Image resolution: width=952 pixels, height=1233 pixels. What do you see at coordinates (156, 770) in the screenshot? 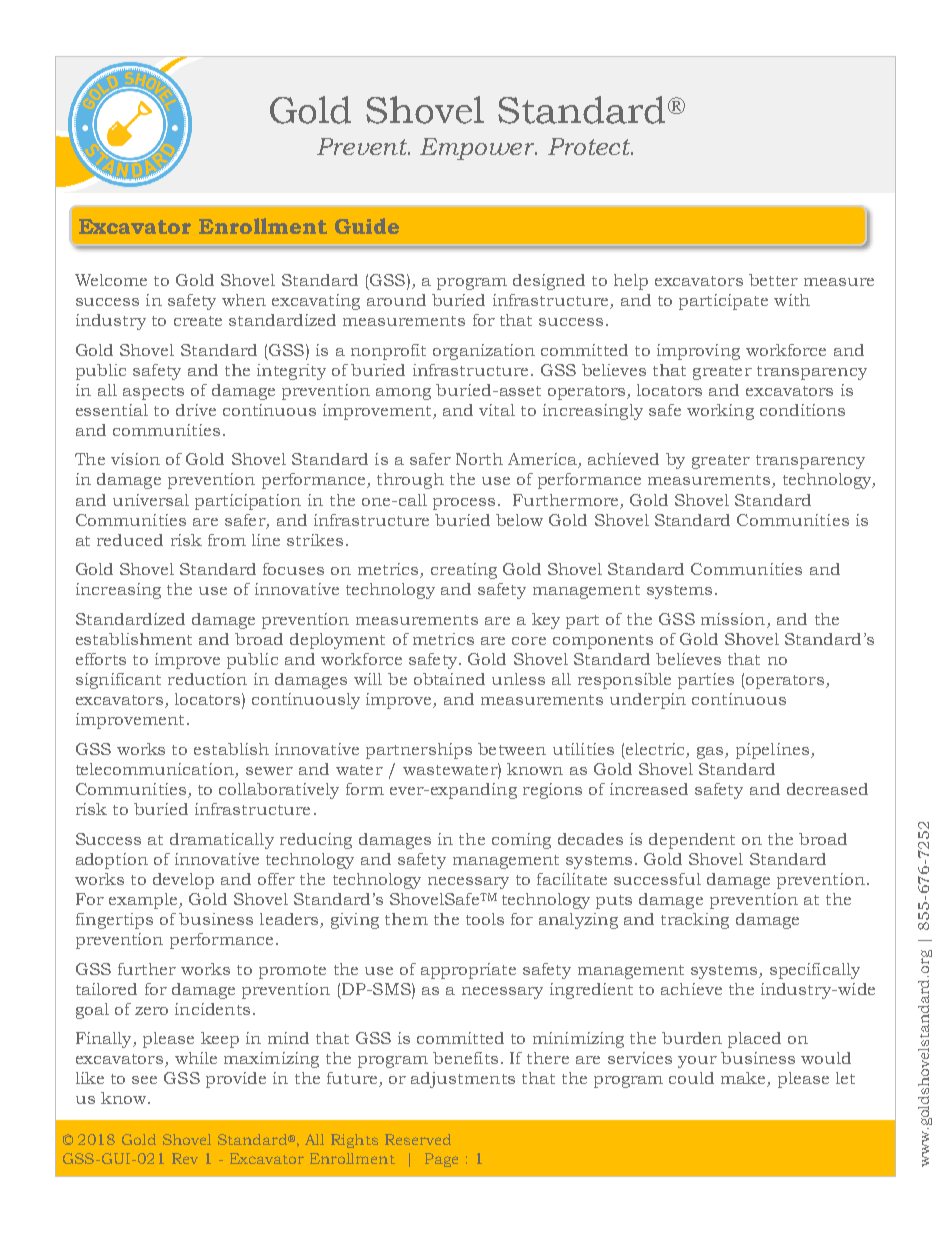
I see `telecommunication` at bounding box center [156, 770].
